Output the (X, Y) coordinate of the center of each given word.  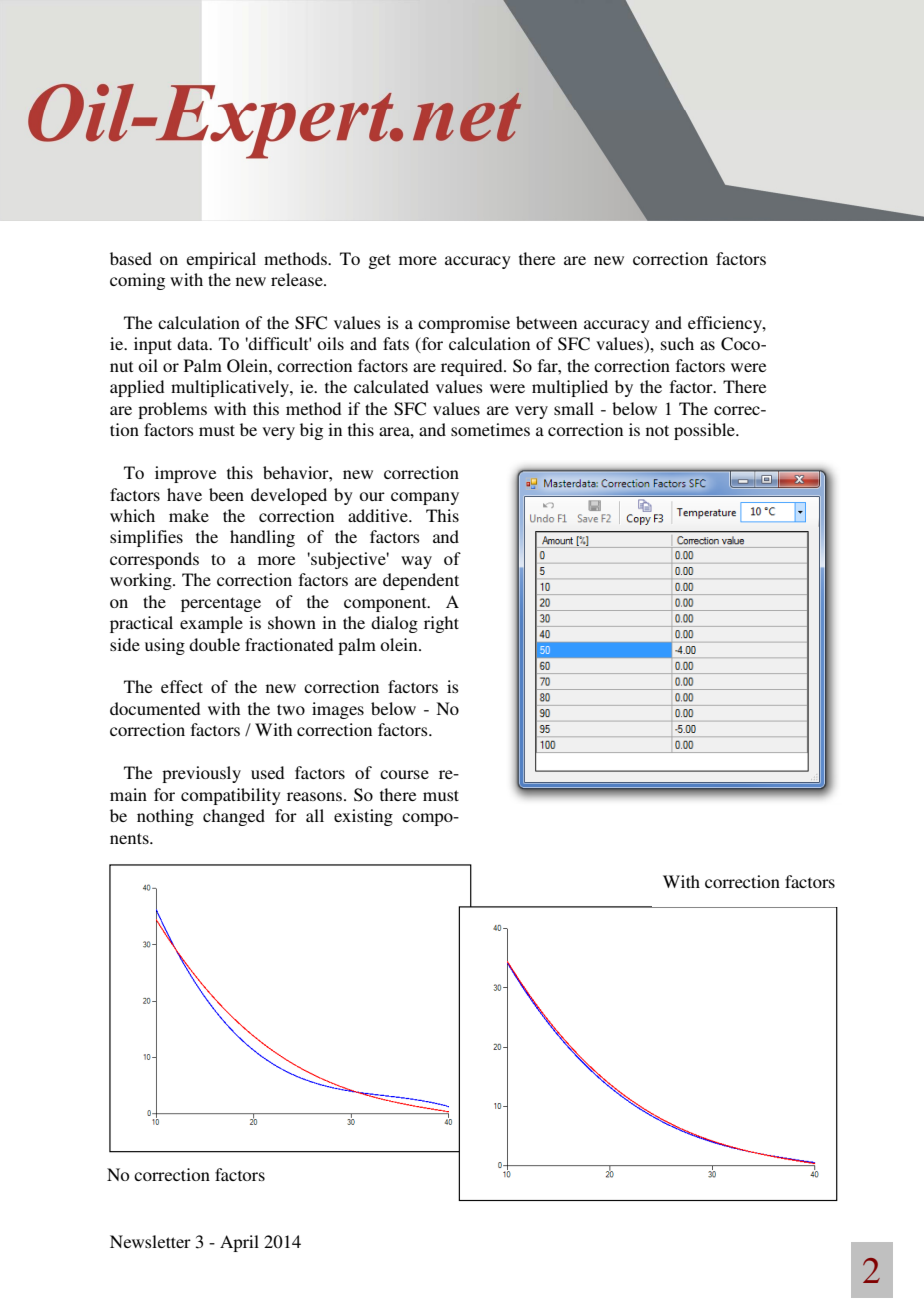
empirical (221, 260)
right (441, 624)
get (379, 261)
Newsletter (150, 1241)
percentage (221, 604)
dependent (421, 581)
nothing (165, 817)
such (677, 343)
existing (363, 817)
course (404, 774)
